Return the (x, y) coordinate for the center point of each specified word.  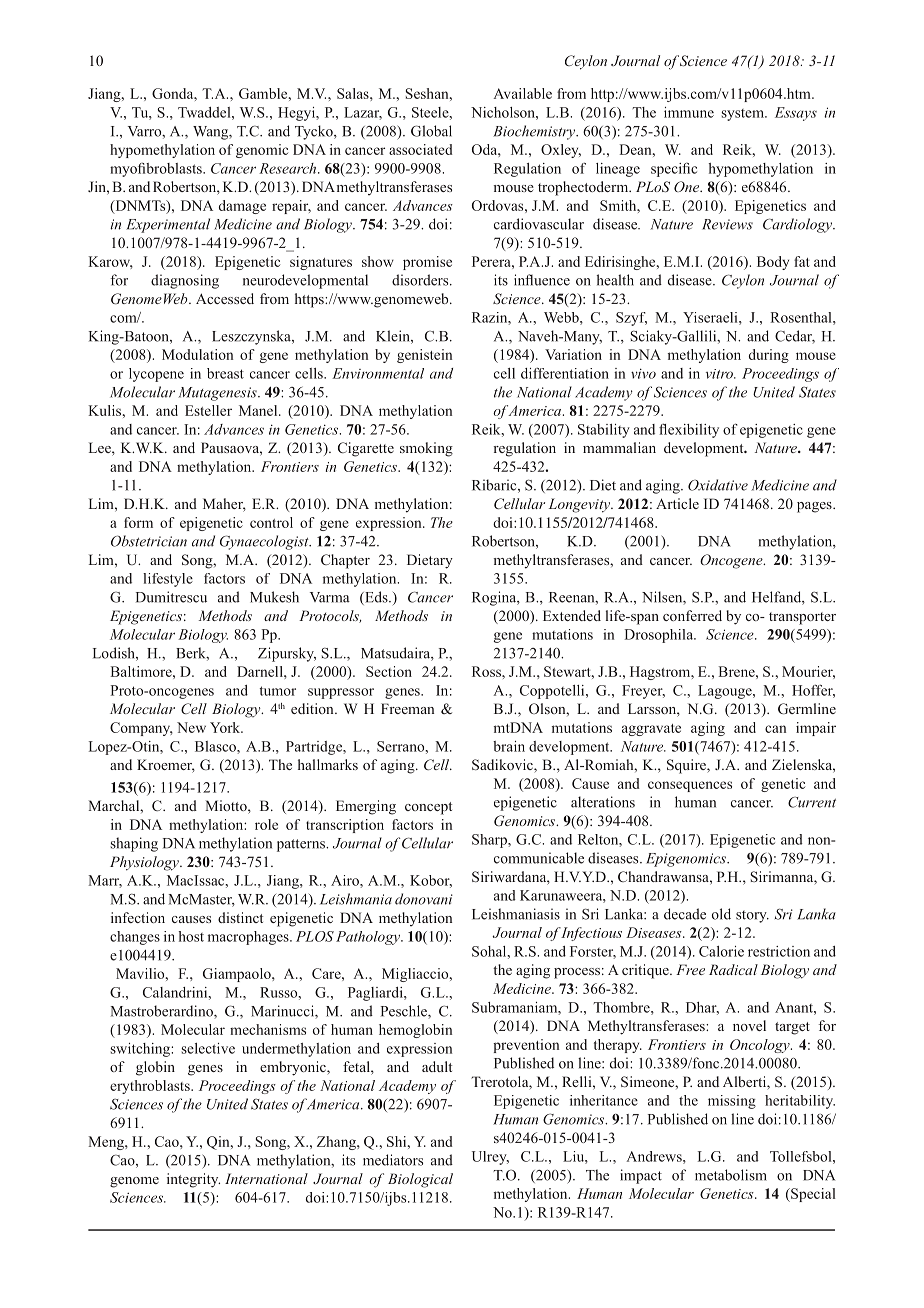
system (743, 115)
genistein (424, 356)
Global (431, 131)
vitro (720, 374)
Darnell (261, 671)
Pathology (369, 938)
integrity (193, 1180)
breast (225, 373)
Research (289, 168)
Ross (487, 671)
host (191, 936)
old (721, 914)
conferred (692, 615)
